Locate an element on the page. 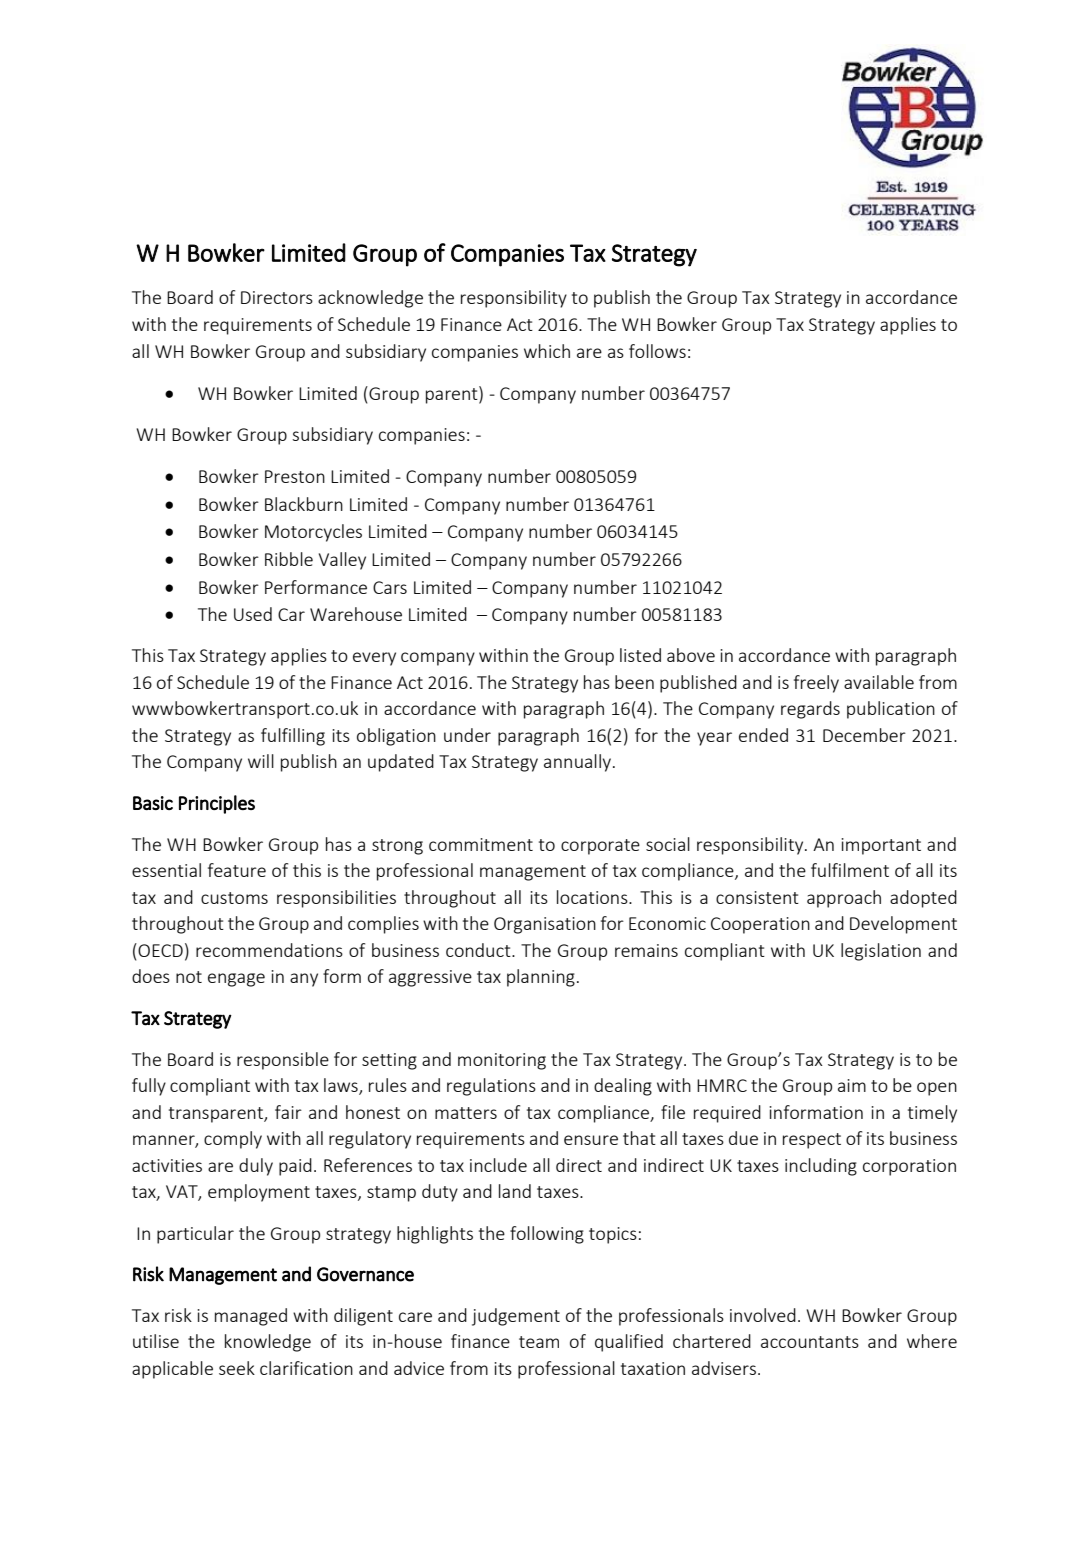 The image size is (1090, 1541). engage is located at coordinates (236, 980).
